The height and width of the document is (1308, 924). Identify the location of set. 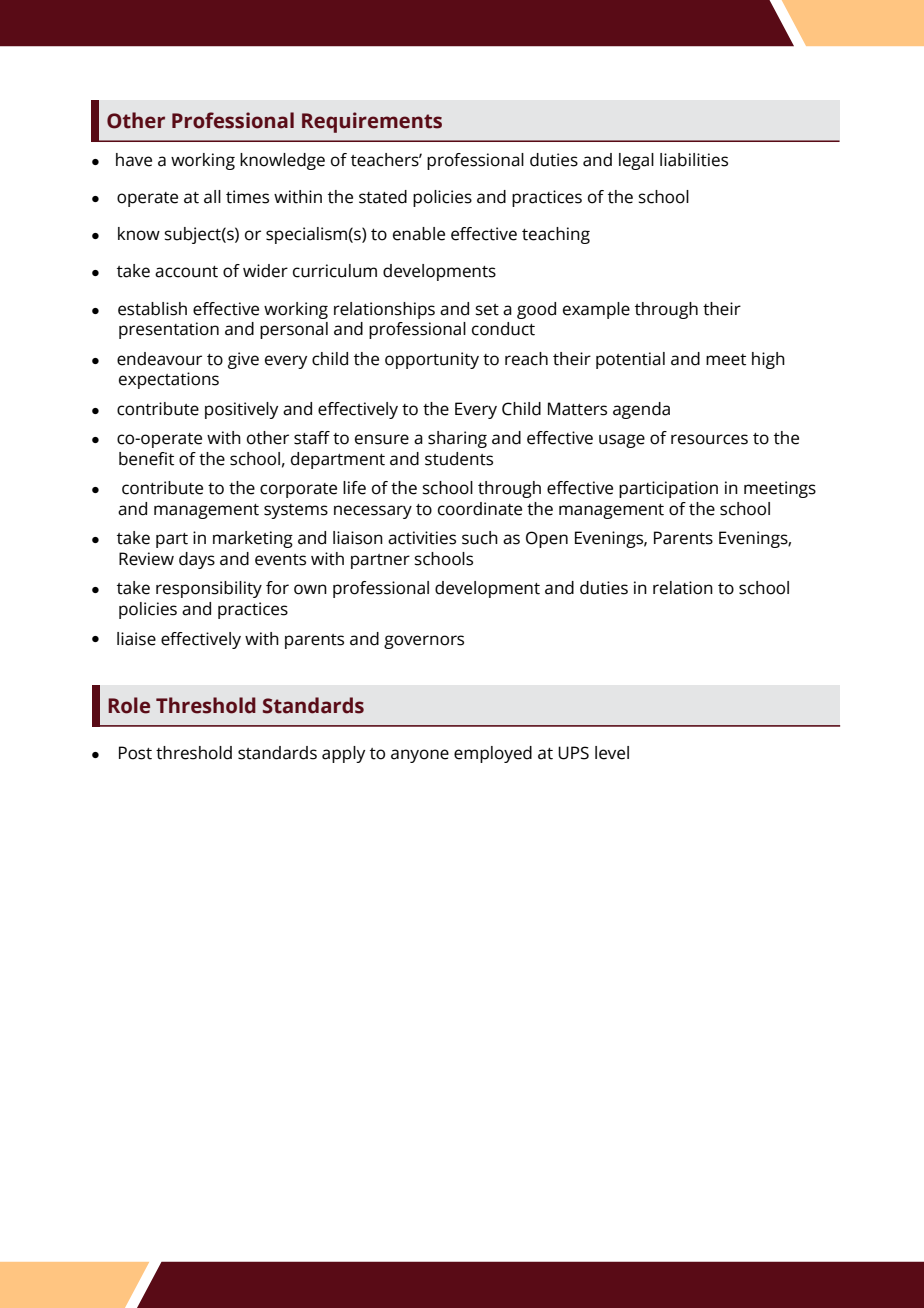
(487, 310).
